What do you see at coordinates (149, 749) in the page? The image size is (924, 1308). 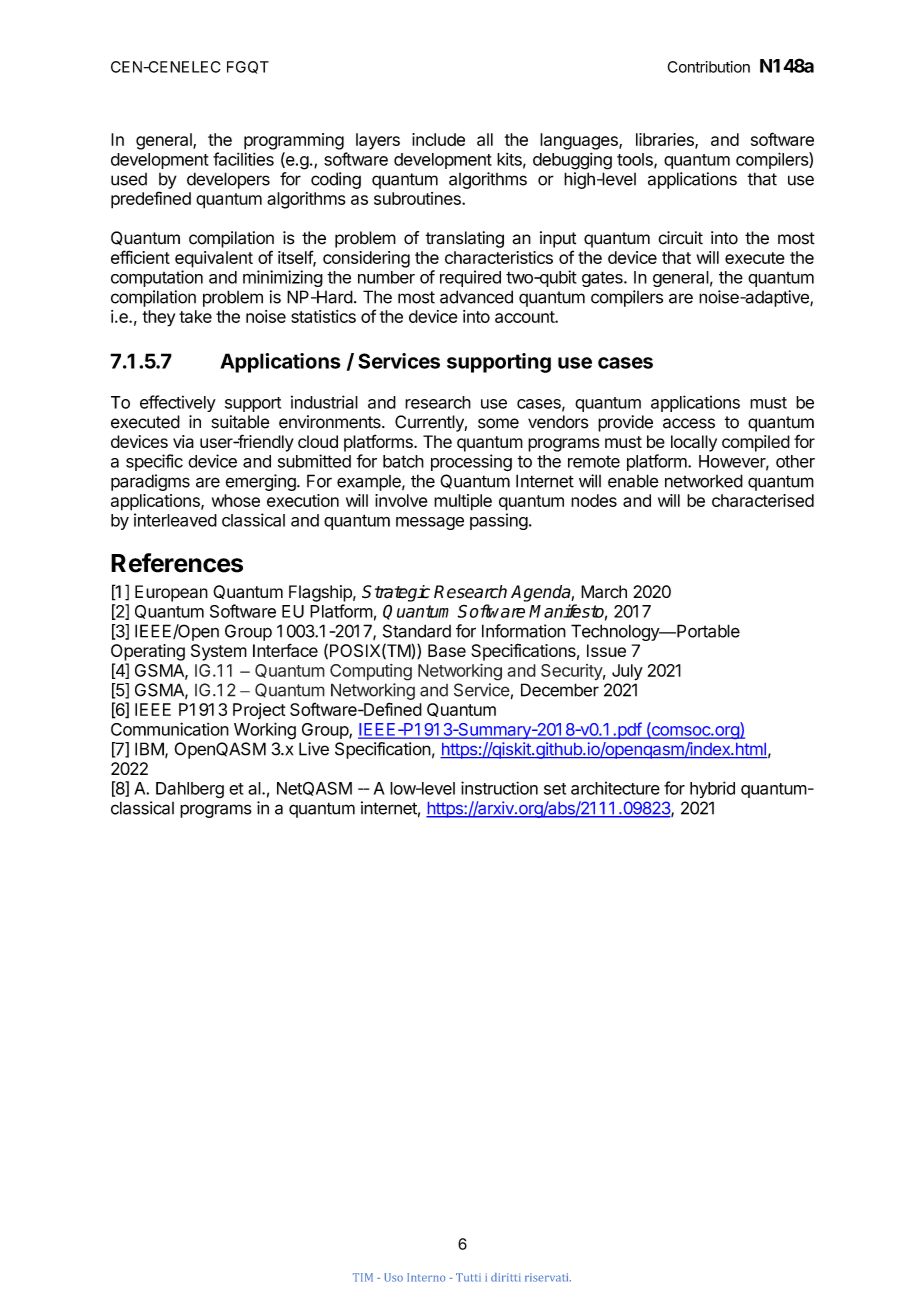 I see `IBM` at bounding box center [149, 749].
